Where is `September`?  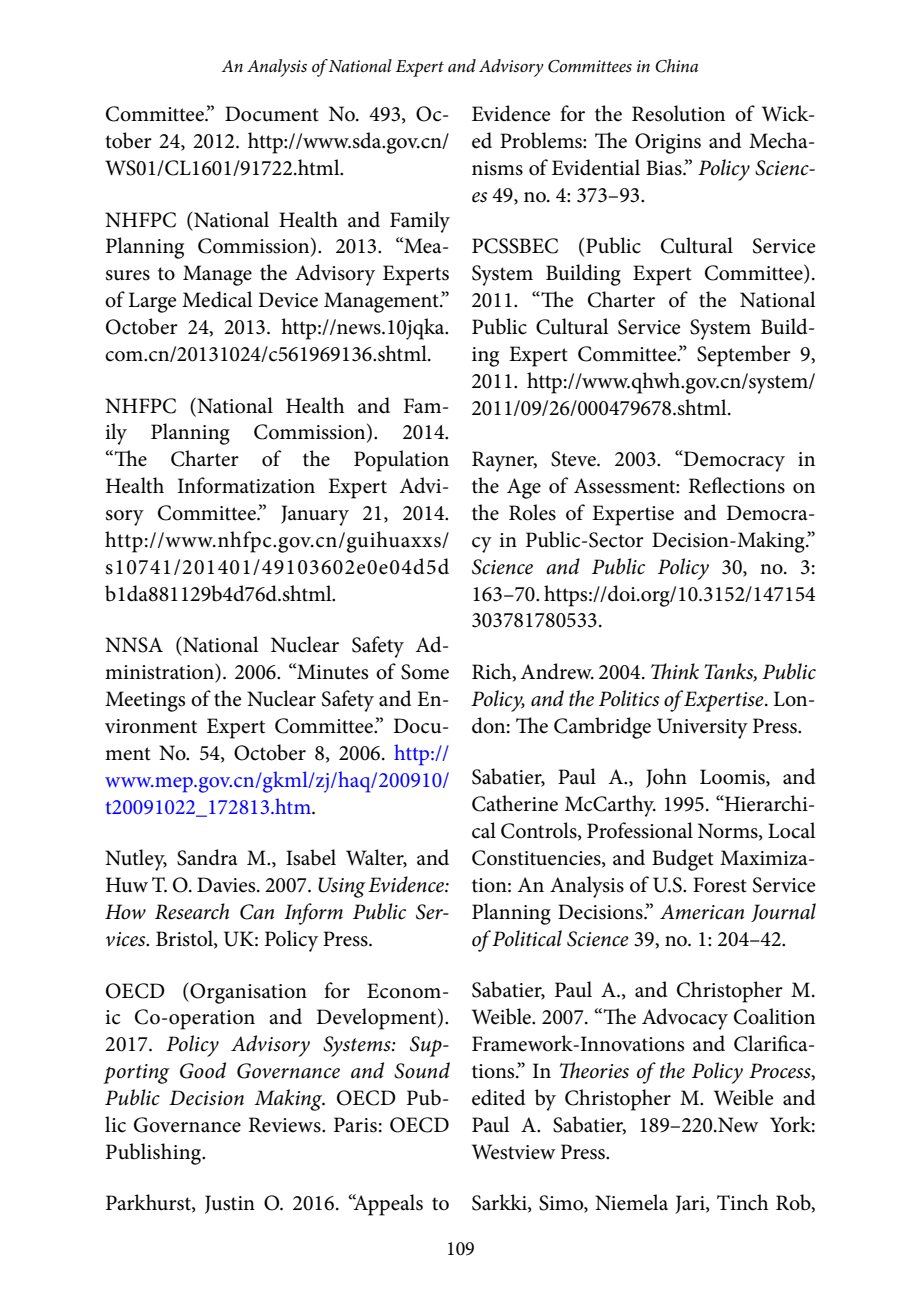 September is located at coordinates (744, 356).
